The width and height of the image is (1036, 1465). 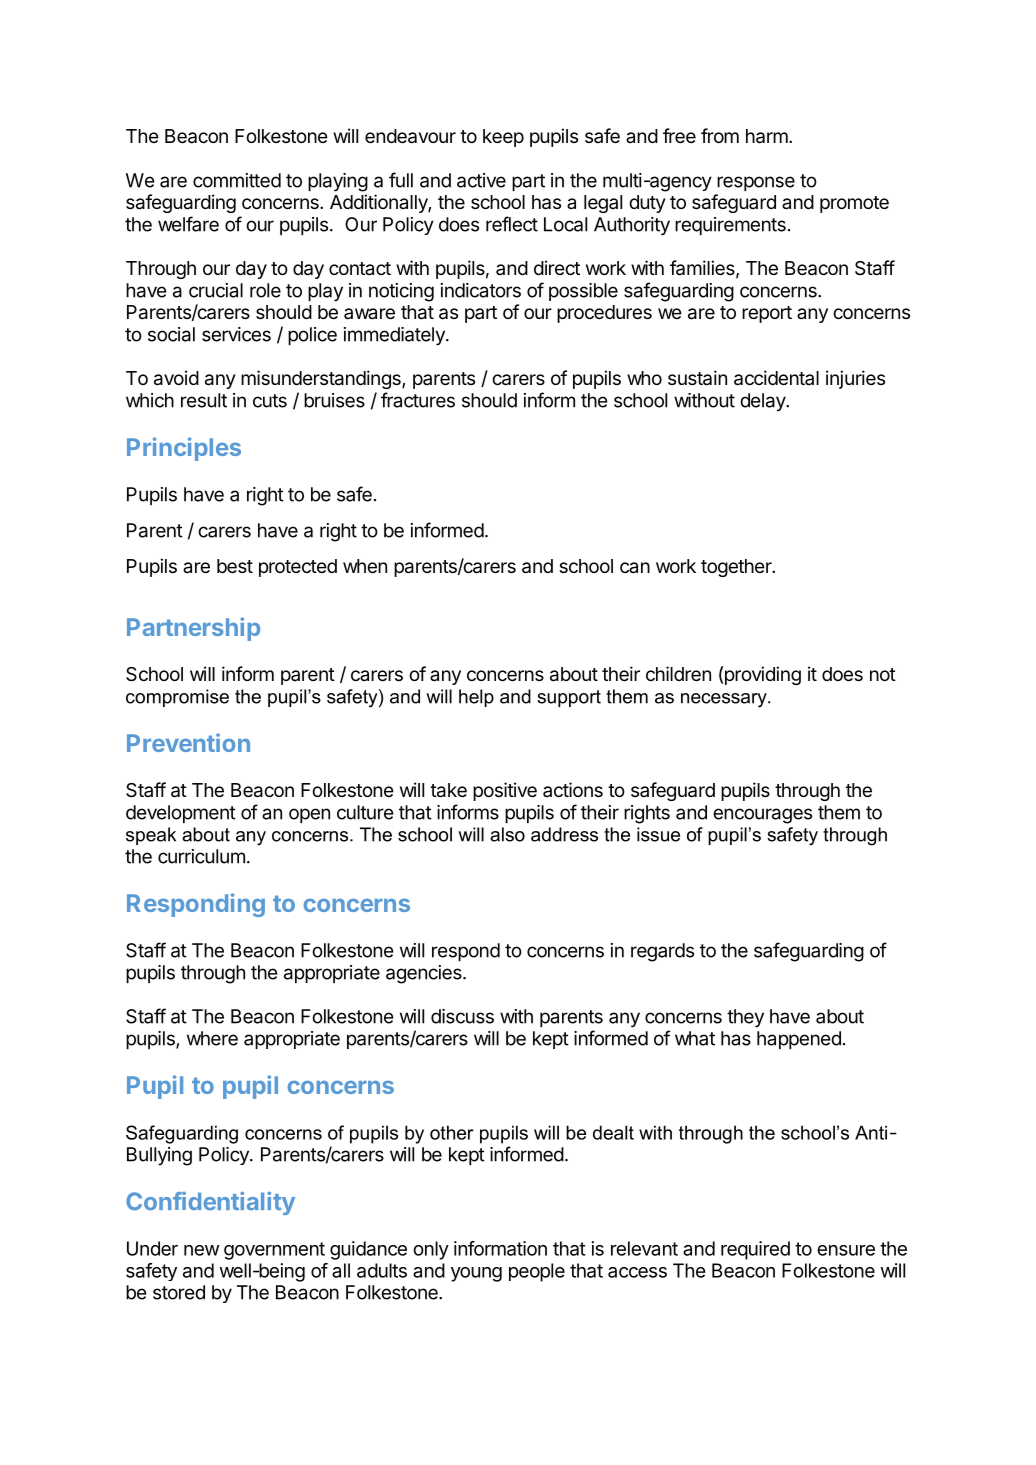 I want to click on young, so click(x=476, y=1274).
